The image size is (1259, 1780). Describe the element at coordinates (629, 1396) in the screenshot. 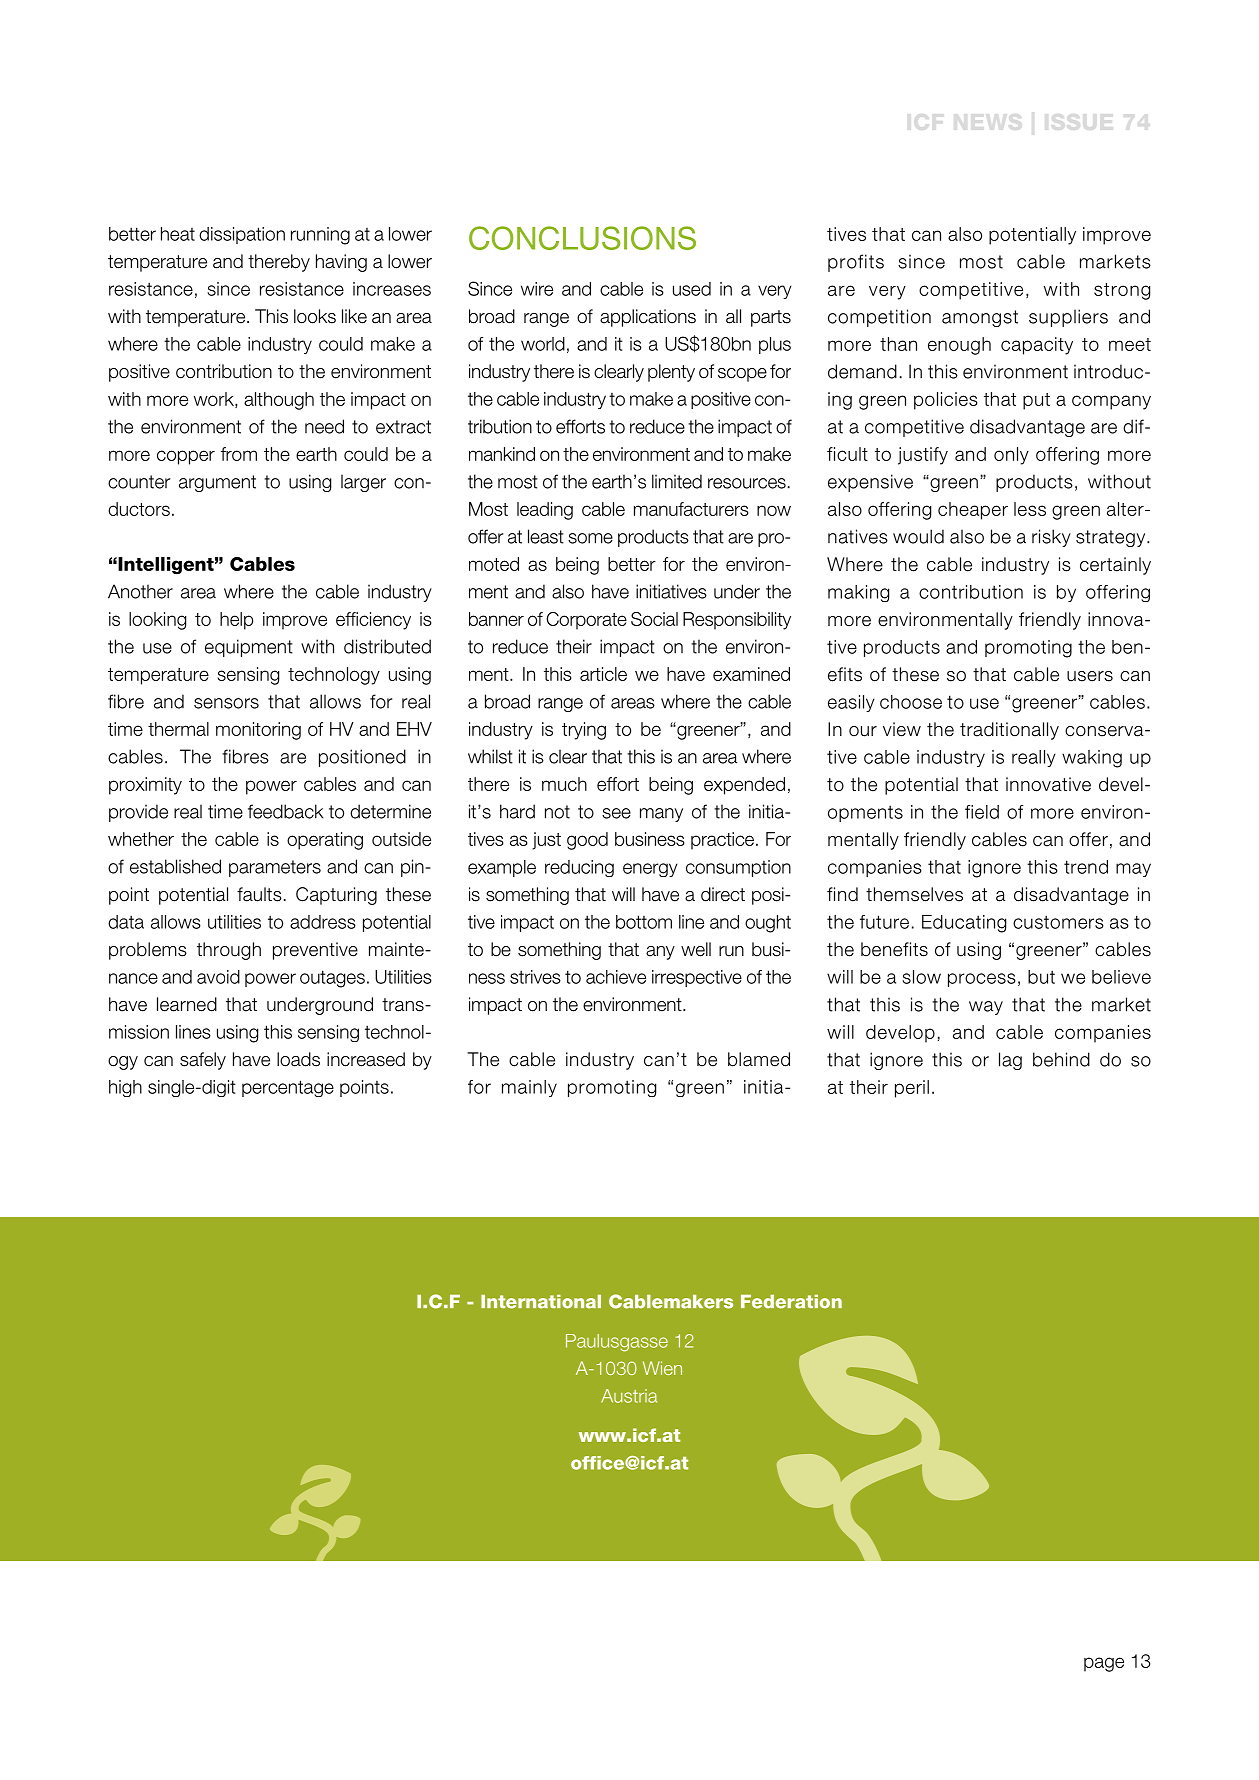

I see `Austria` at that location.
